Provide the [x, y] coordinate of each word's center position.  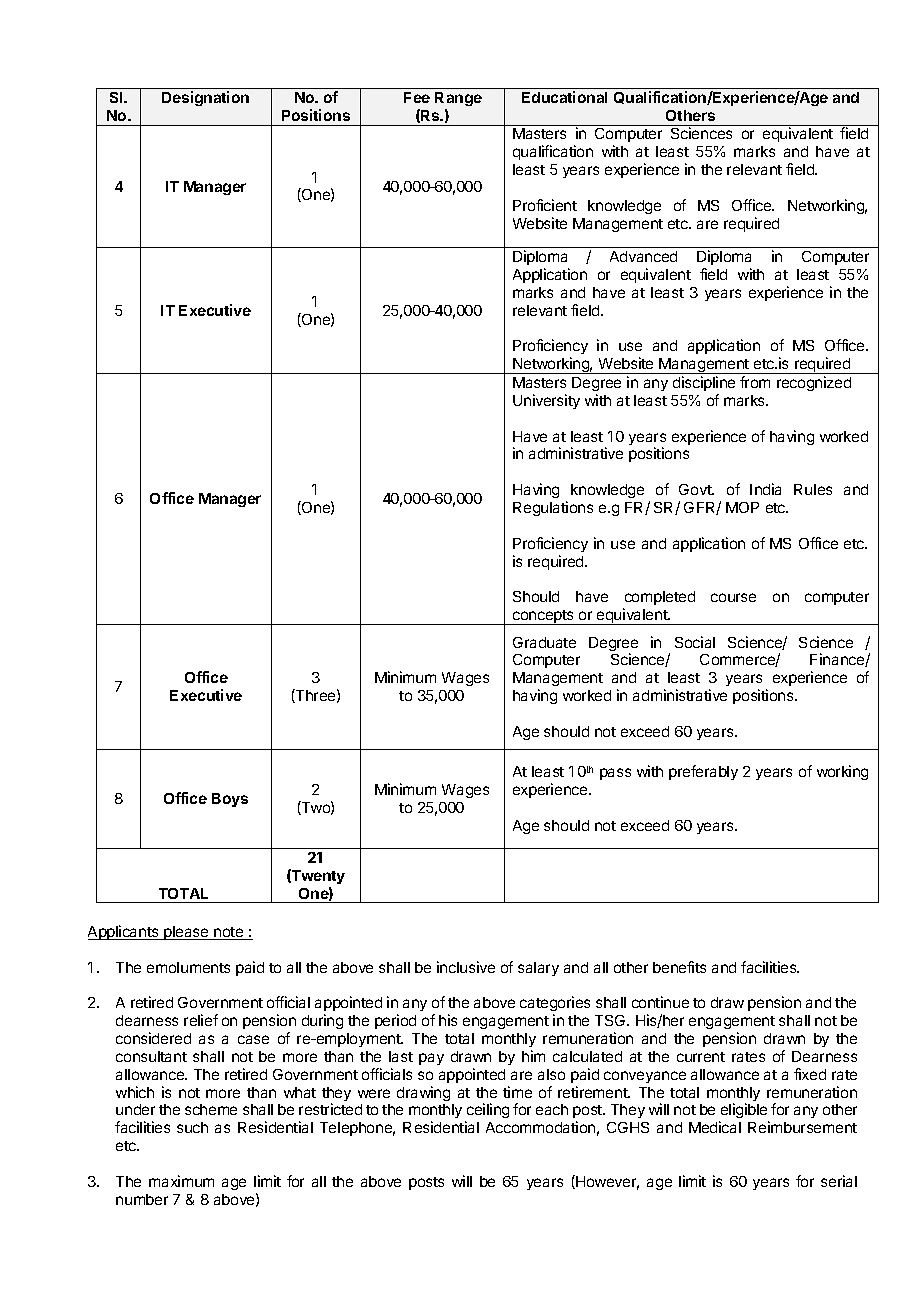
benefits [679, 967]
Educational [564, 97]
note [229, 933]
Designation [205, 98]
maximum [181, 1181]
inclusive [466, 967]
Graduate [544, 642]
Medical [715, 1127]
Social [695, 642]
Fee [417, 97]
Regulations [553, 508]
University [546, 401]
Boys [230, 800]
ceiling [487, 1112]
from [755, 382]
